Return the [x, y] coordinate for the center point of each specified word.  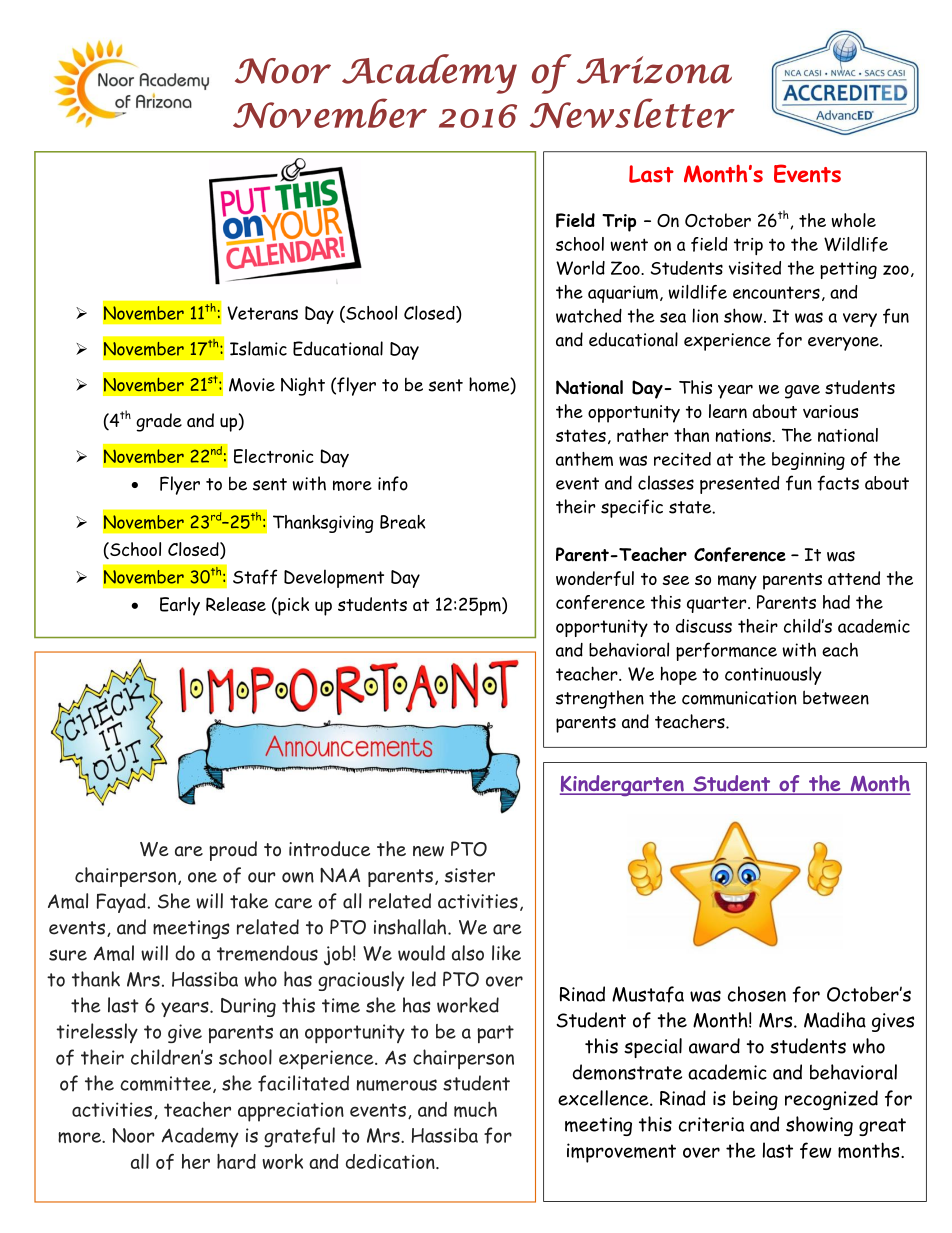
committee [165, 1083]
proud [233, 851]
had [836, 602]
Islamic [258, 348]
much [475, 1109]
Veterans [262, 313]
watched [589, 315]
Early [180, 606]
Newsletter [632, 113]
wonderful [595, 578]
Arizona [654, 70]
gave [802, 392]
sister [470, 875]
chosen [757, 994]
